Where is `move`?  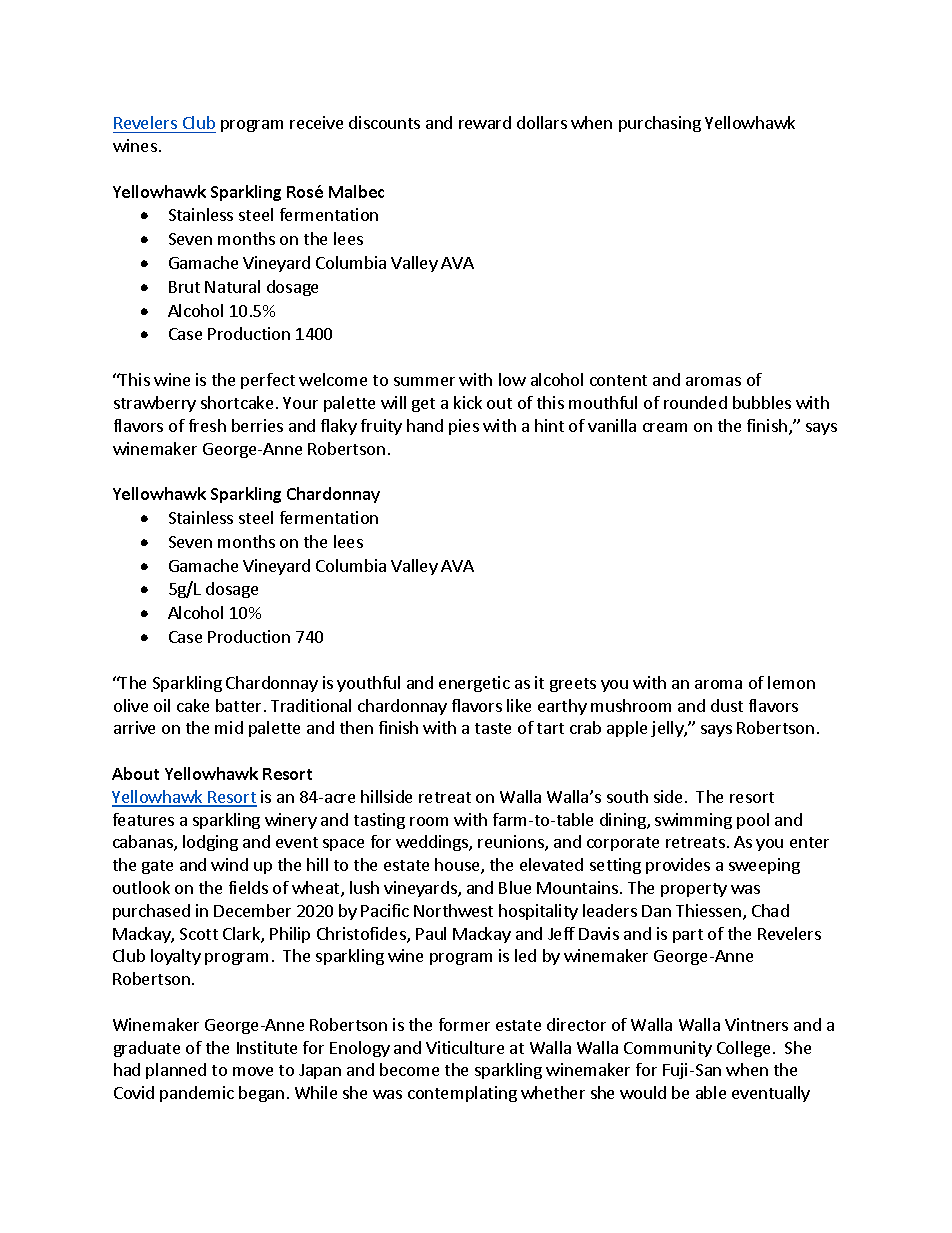 move is located at coordinates (253, 1071).
